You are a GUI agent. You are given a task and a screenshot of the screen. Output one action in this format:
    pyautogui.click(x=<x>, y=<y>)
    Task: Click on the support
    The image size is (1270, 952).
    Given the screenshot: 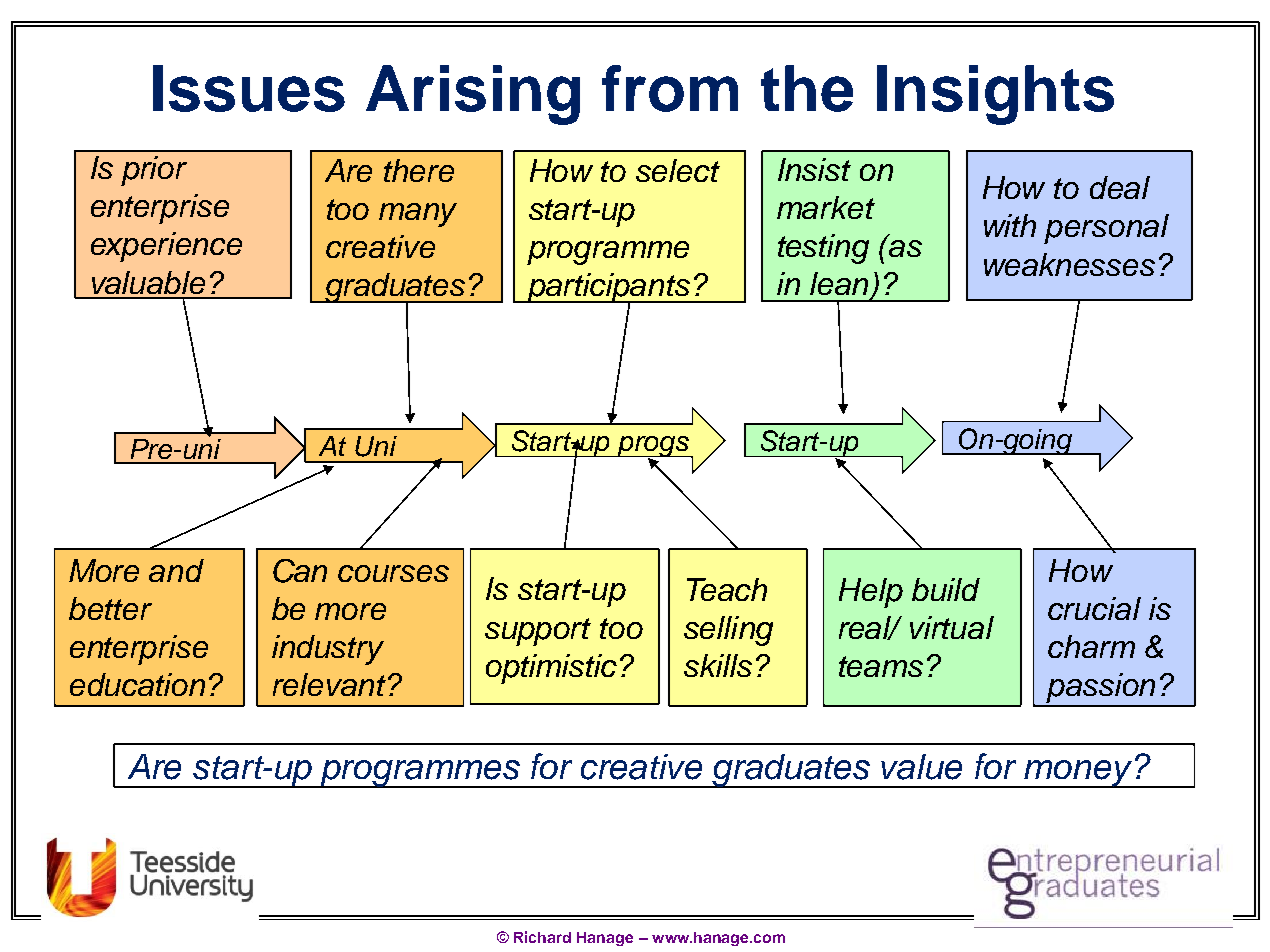 What is the action you would take?
    pyautogui.click(x=538, y=632)
